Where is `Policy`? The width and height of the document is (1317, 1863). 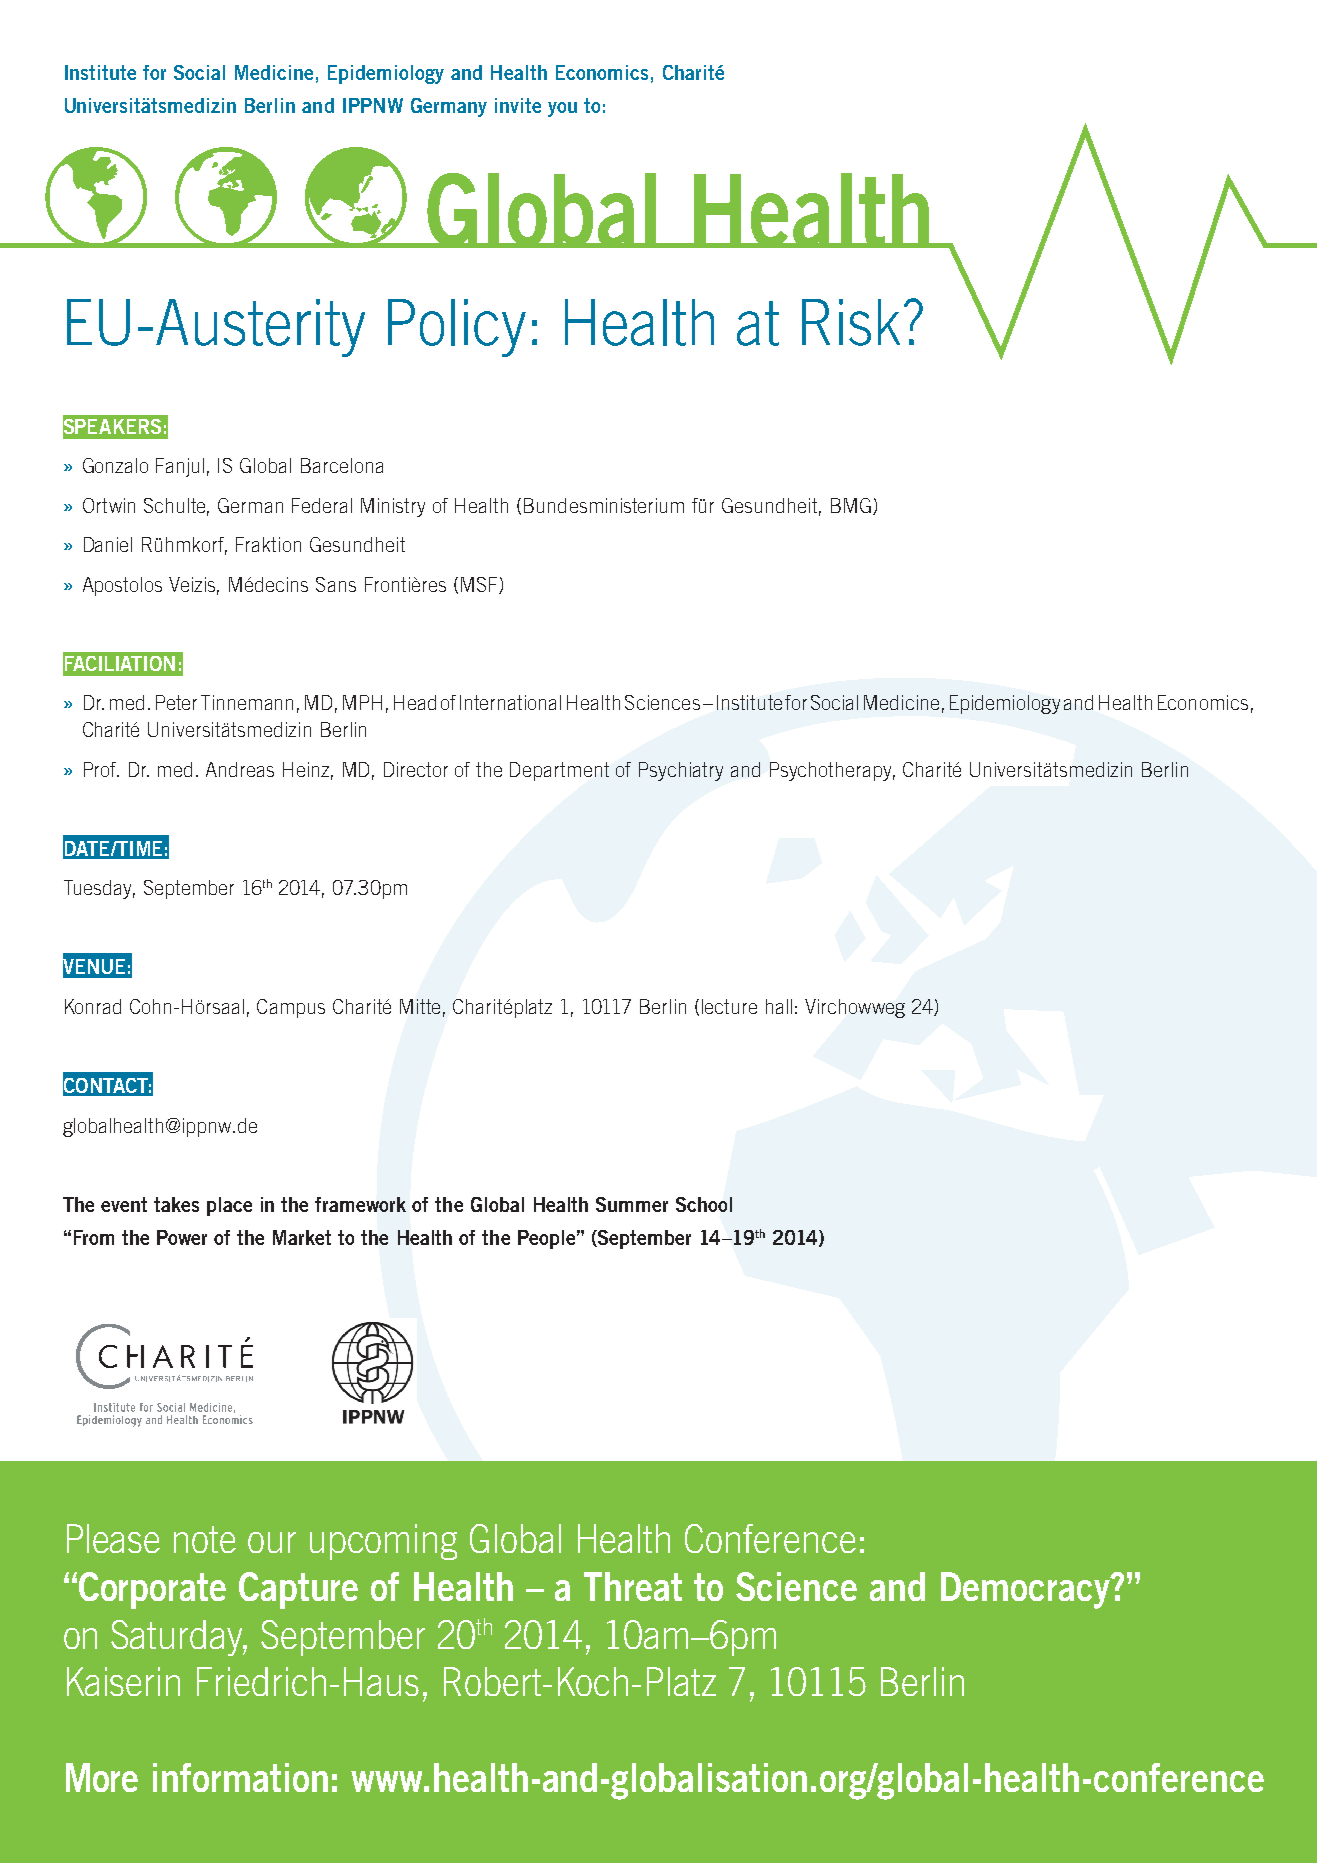 Policy is located at coordinates (457, 328).
